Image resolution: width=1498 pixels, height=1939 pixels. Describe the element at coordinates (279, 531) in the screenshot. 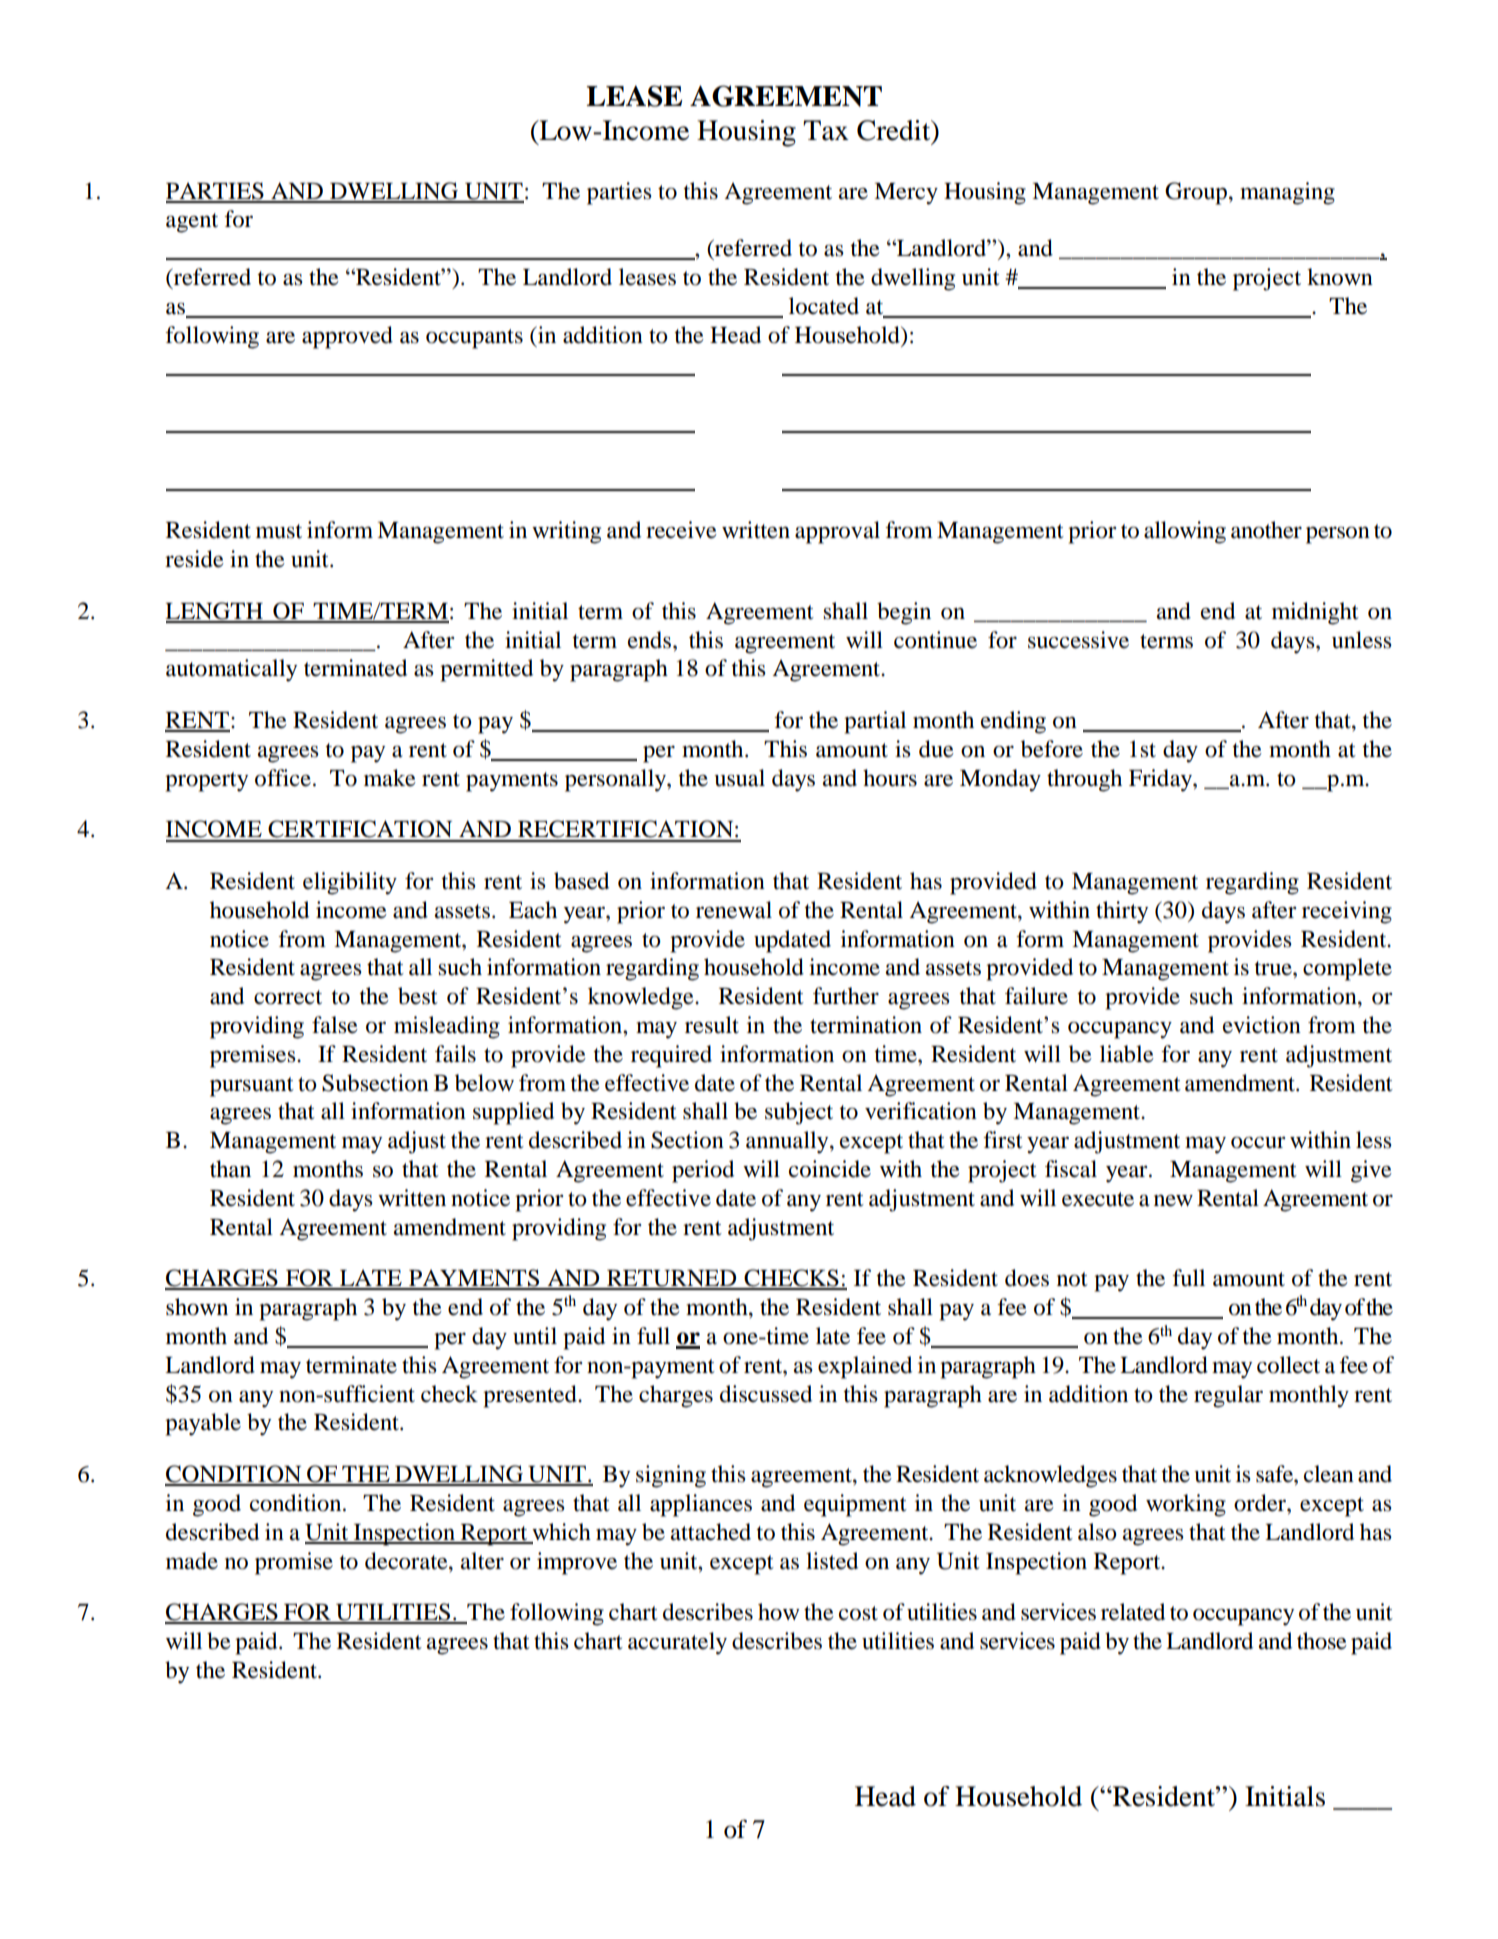

I see `must` at that location.
